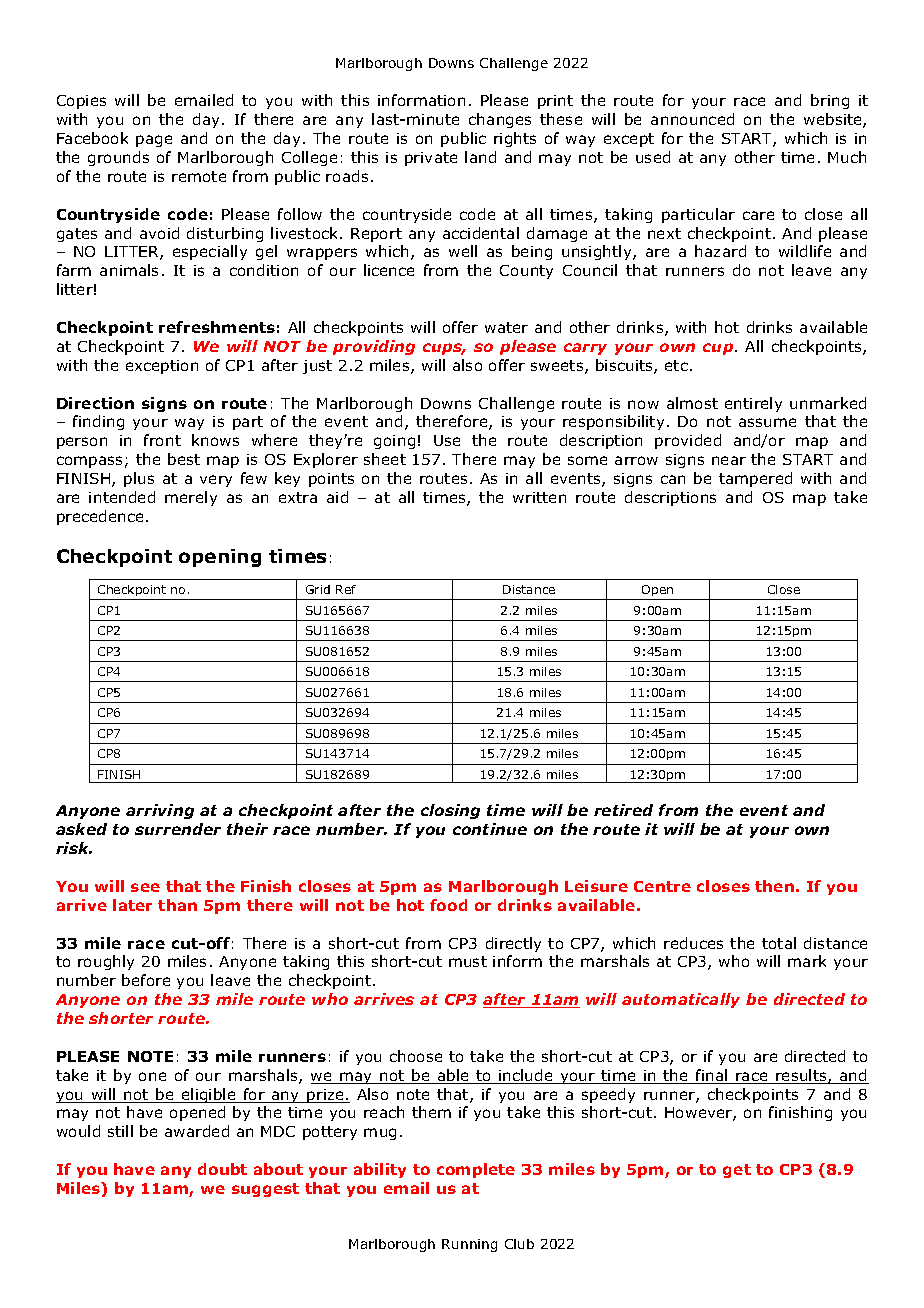 This document has height=1308, width=924. What do you see at coordinates (692, 119) in the document?
I see `announced` at bounding box center [692, 119].
